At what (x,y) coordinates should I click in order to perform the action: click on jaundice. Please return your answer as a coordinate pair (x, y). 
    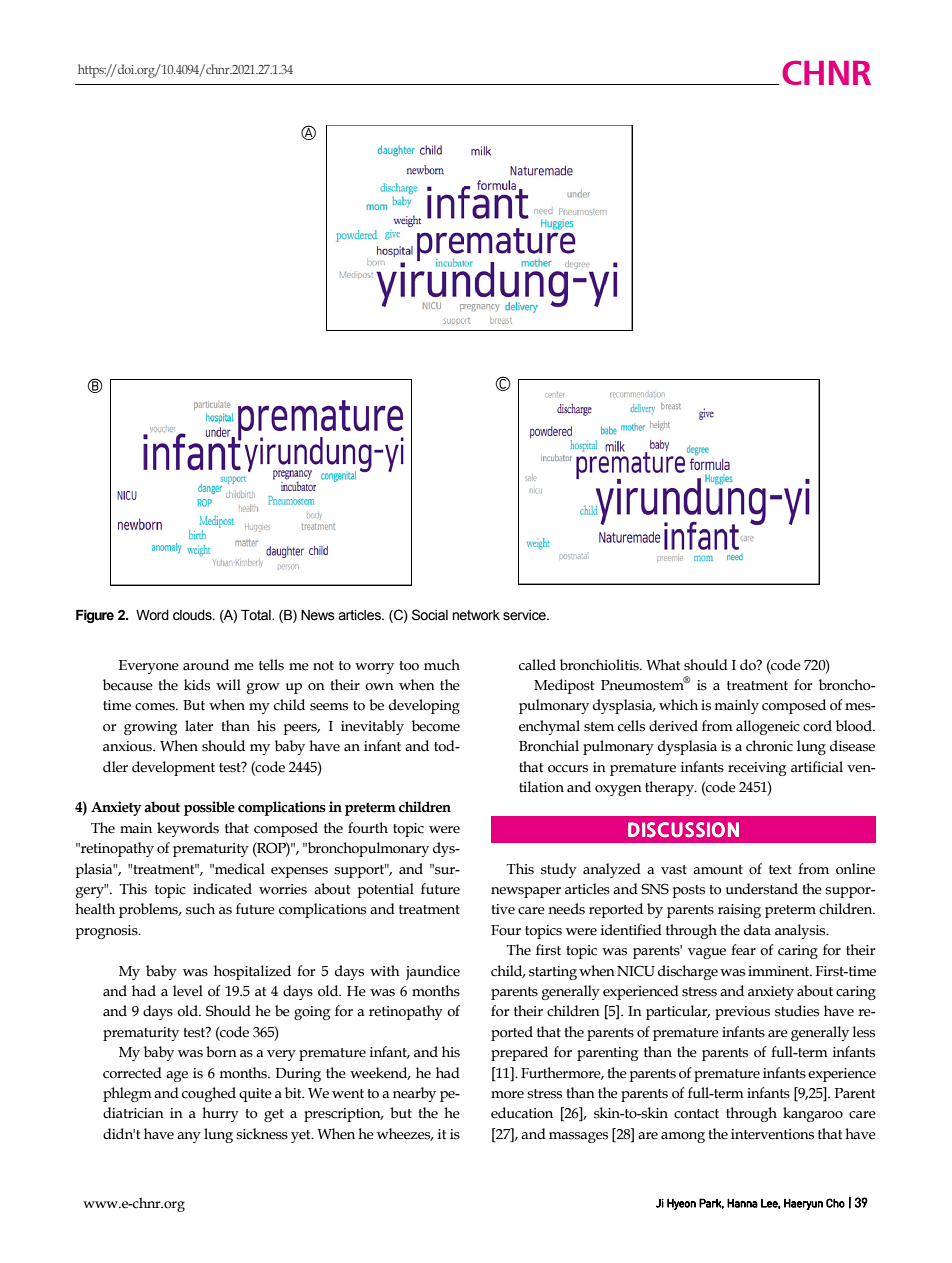
    Looking at the image, I should click on (433, 972).
